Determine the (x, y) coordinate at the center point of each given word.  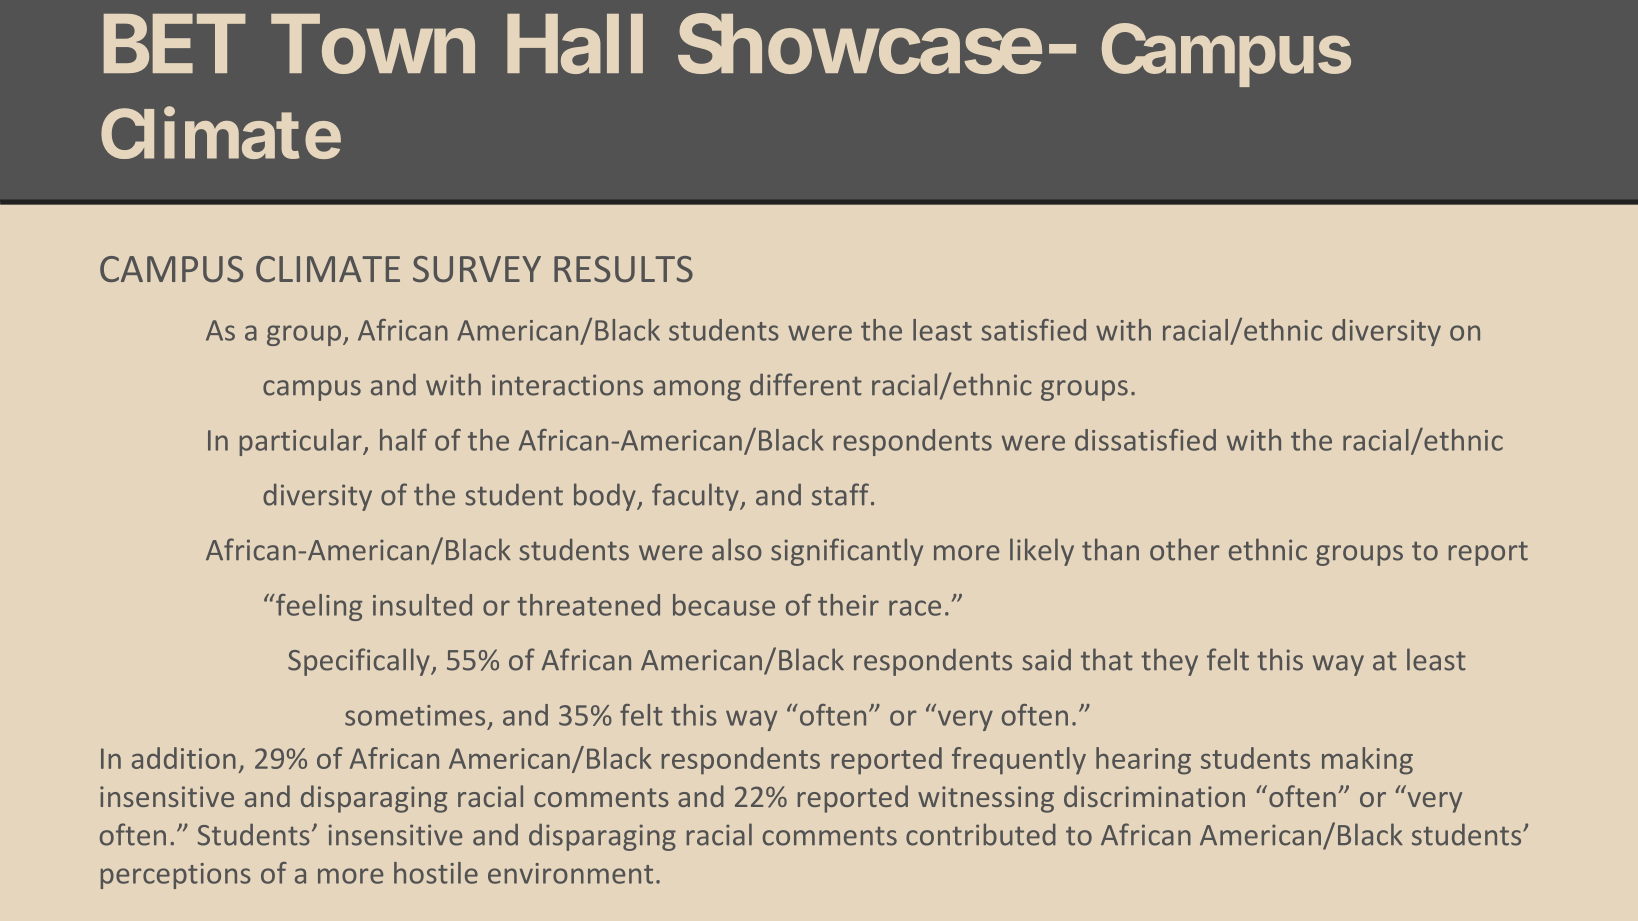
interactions (567, 385)
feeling (318, 607)
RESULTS (623, 269)
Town (373, 44)
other (1184, 549)
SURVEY (477, 269)
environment (570, 873)
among (697, 390)
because (724, 605)
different (806, 384)
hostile (436, 873)
